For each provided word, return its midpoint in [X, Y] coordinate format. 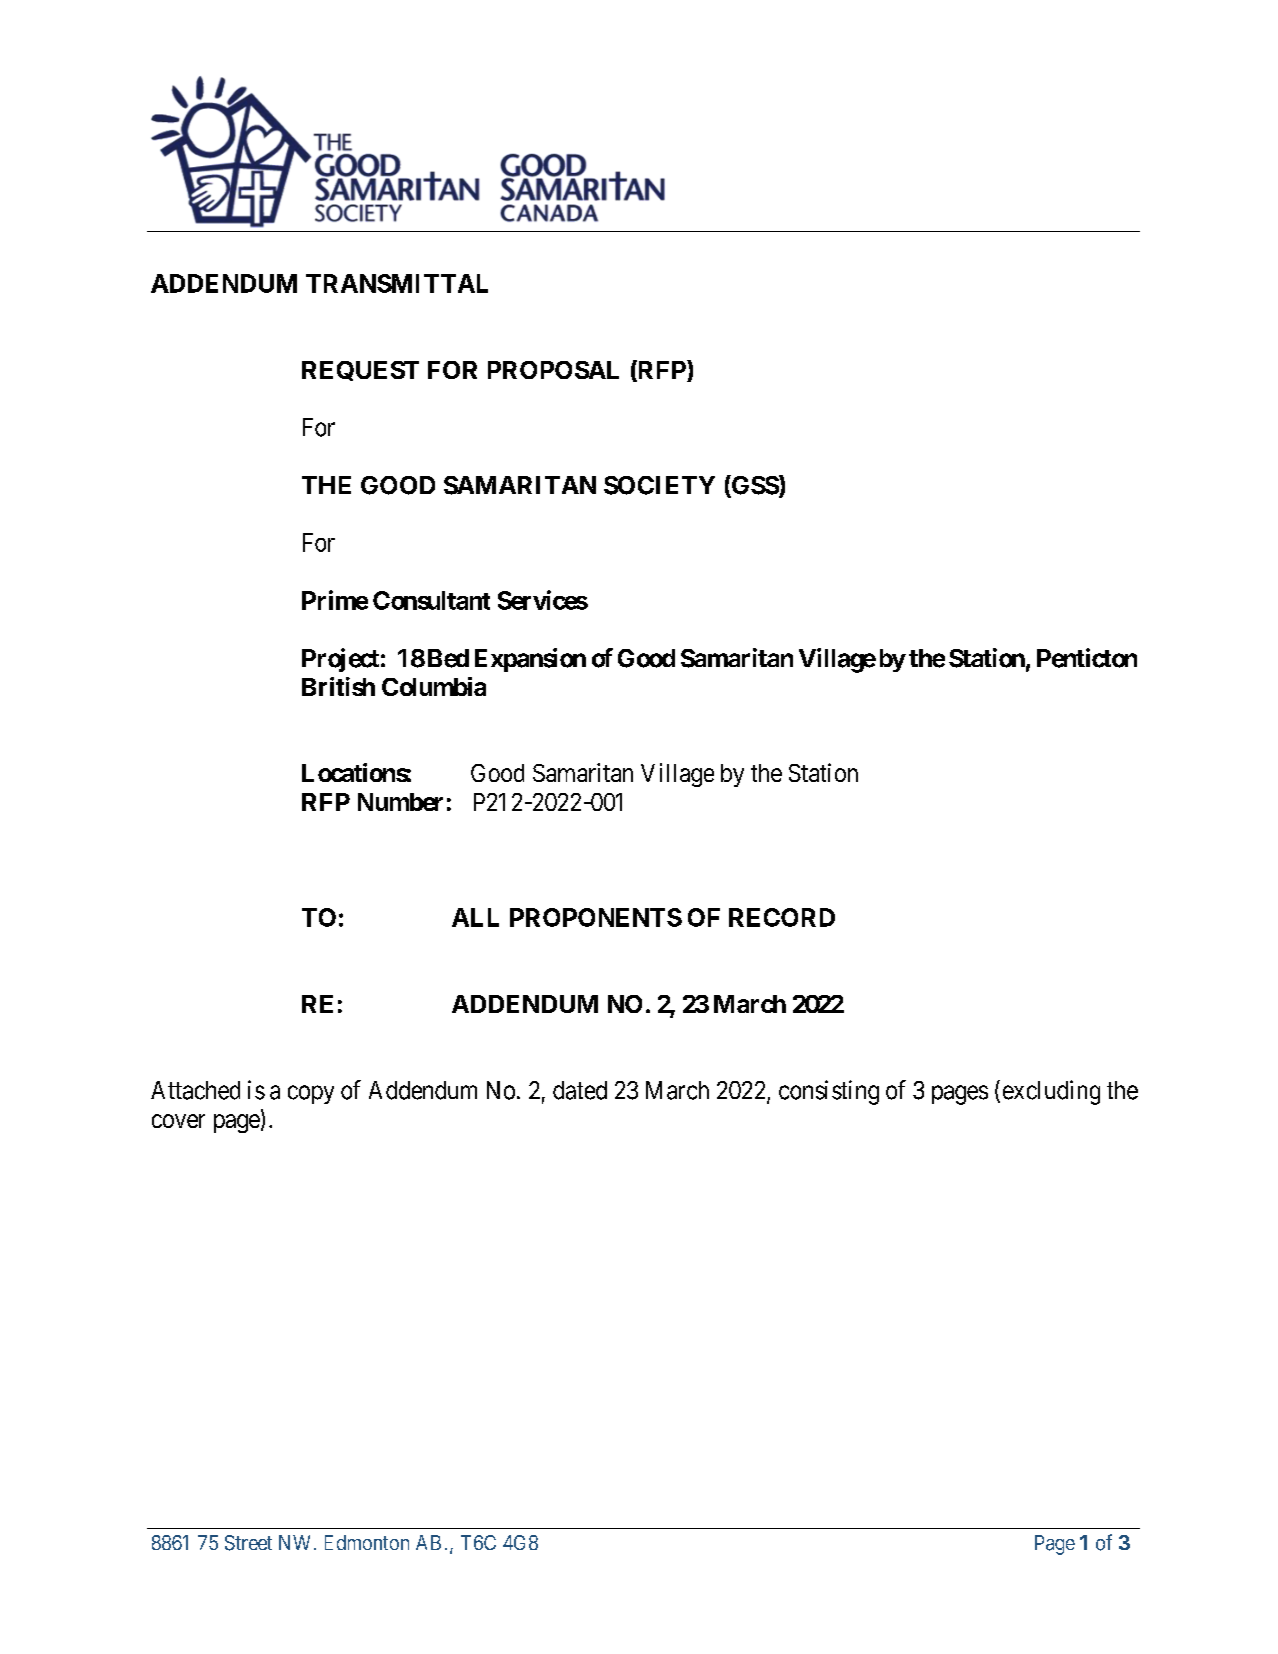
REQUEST [360, 371]
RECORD [782, 917]
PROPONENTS [596, 917]
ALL [475, 917]
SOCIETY [659, 485]
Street [248, 1543]
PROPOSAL [553, 370]
